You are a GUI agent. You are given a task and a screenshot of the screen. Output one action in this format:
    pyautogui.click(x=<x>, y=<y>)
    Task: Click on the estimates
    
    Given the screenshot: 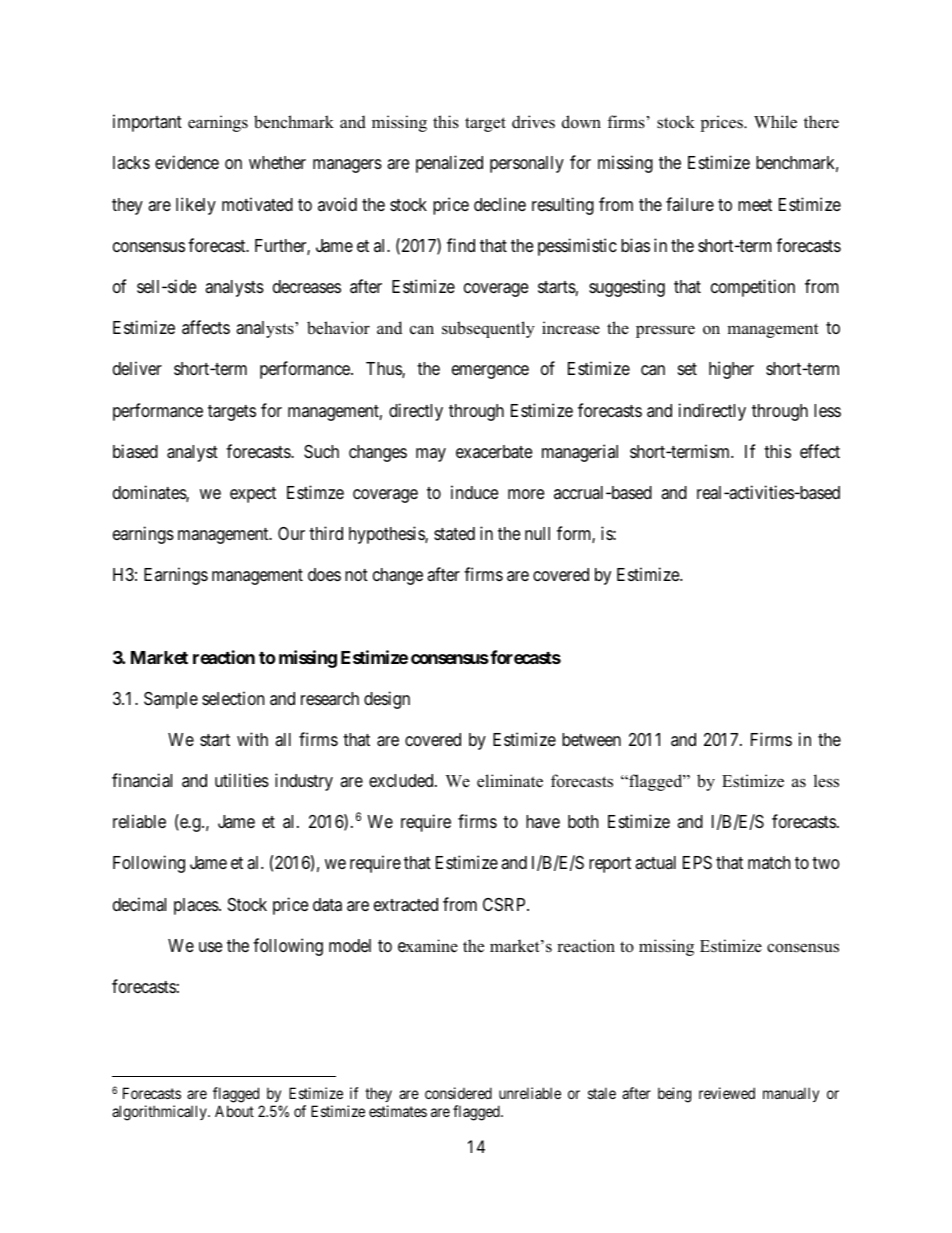 What is the action you would take?
    pyautogui.click(x=398, y=1111)
